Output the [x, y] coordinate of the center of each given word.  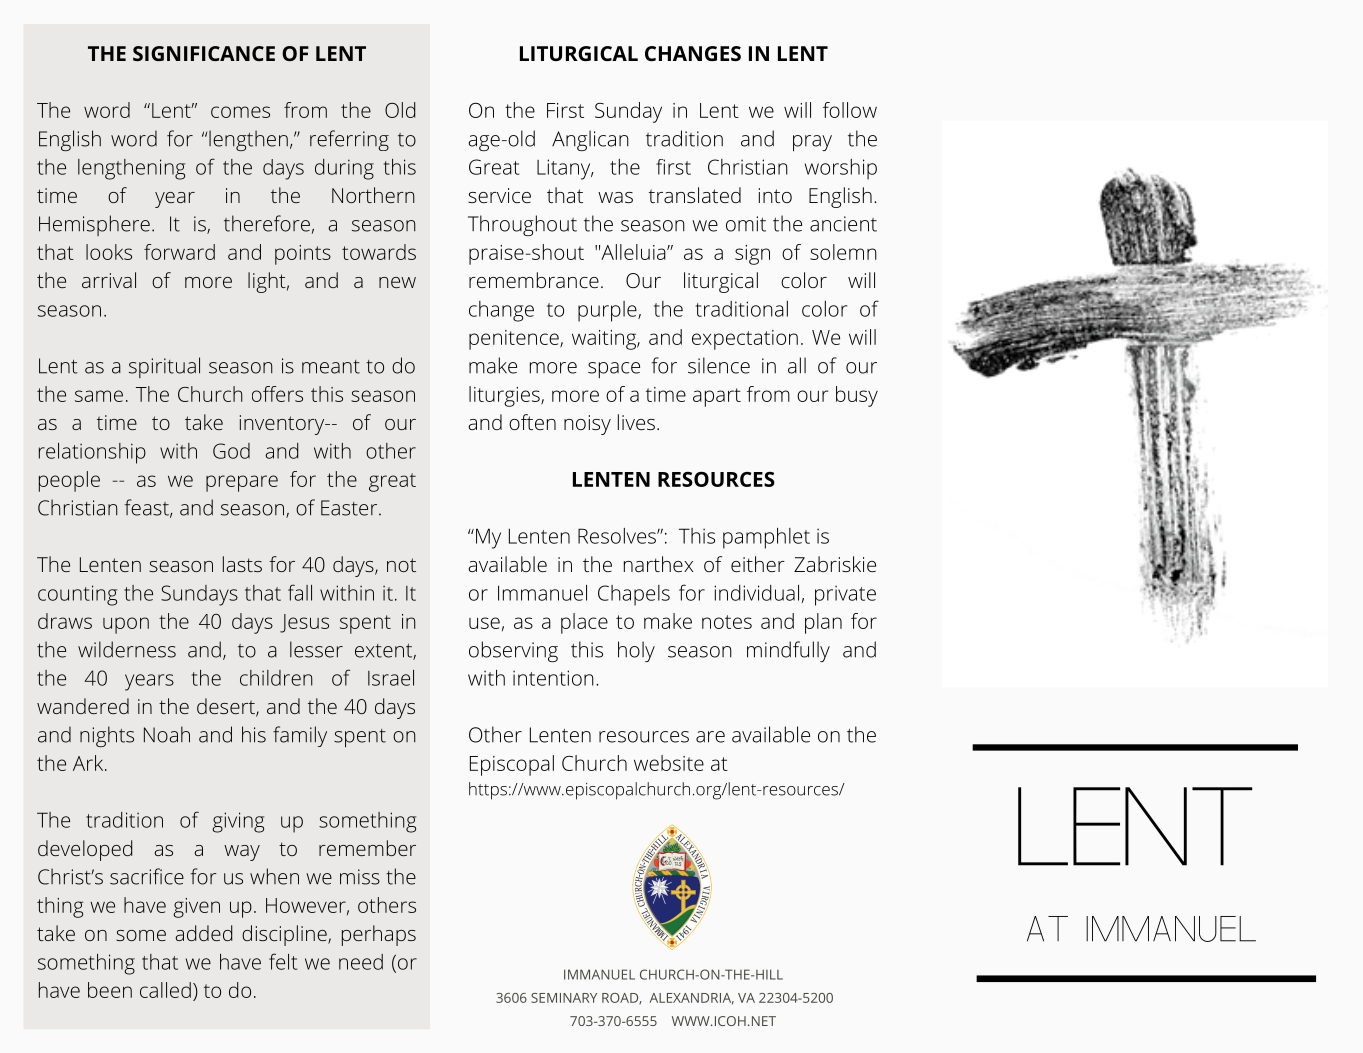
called [165, 990]
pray [812, 143]
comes [240, 112]
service [499, 195]
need [361, 962]
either [758, 564]
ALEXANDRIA [691, 999]
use [484, 623]
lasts [242, 564]
